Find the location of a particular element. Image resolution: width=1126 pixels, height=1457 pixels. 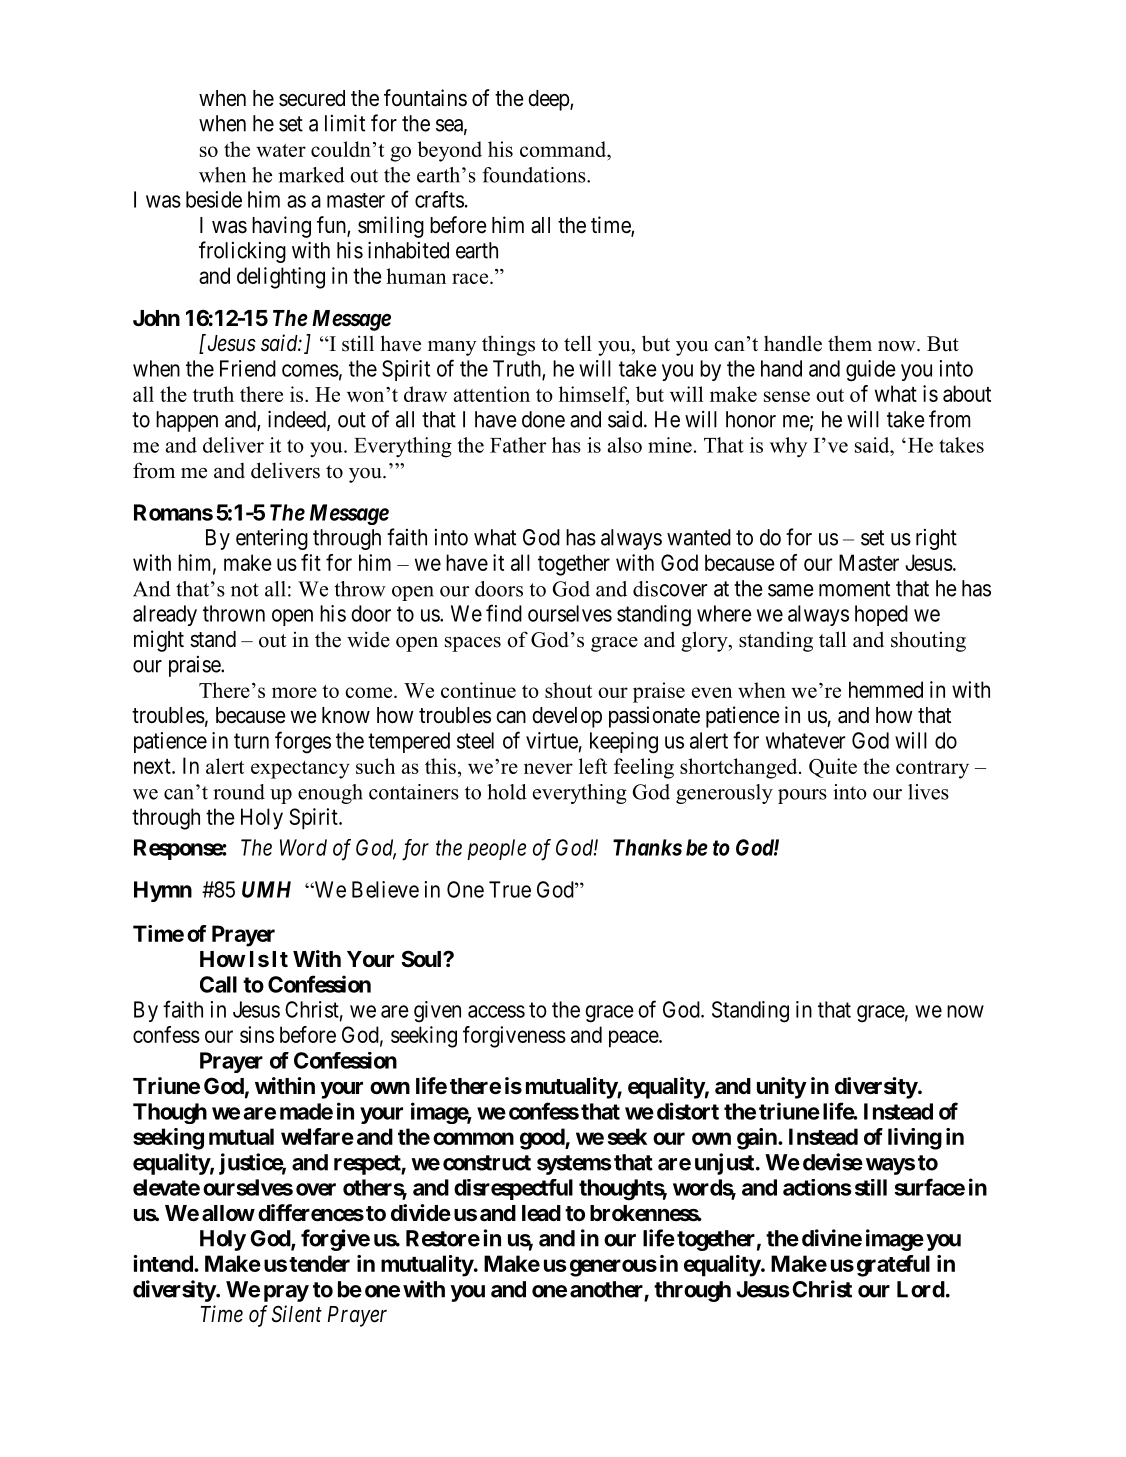

done is located at coordinates (543, 419).
